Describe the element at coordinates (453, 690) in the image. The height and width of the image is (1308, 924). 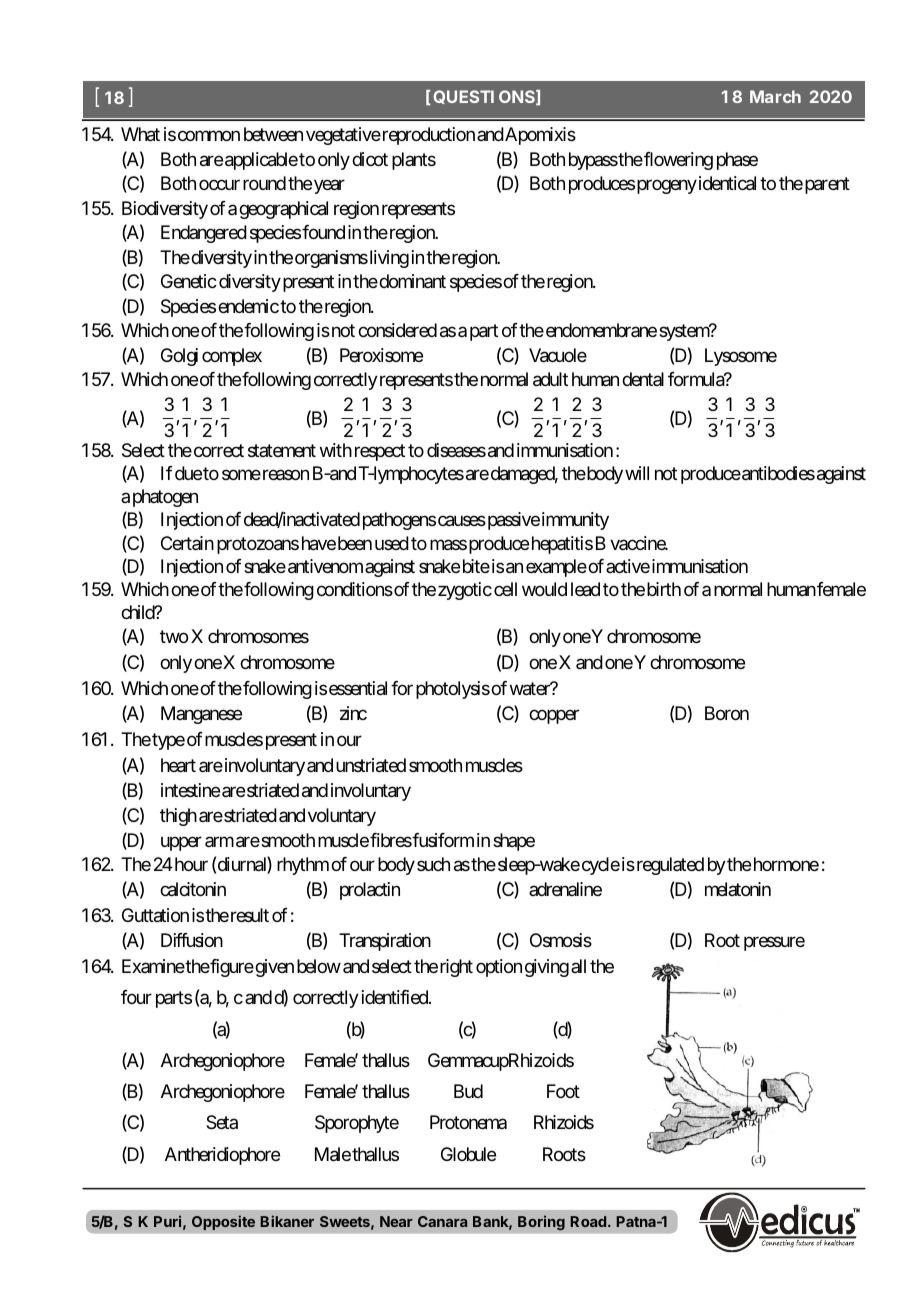
I see `photolysis` at that location.
